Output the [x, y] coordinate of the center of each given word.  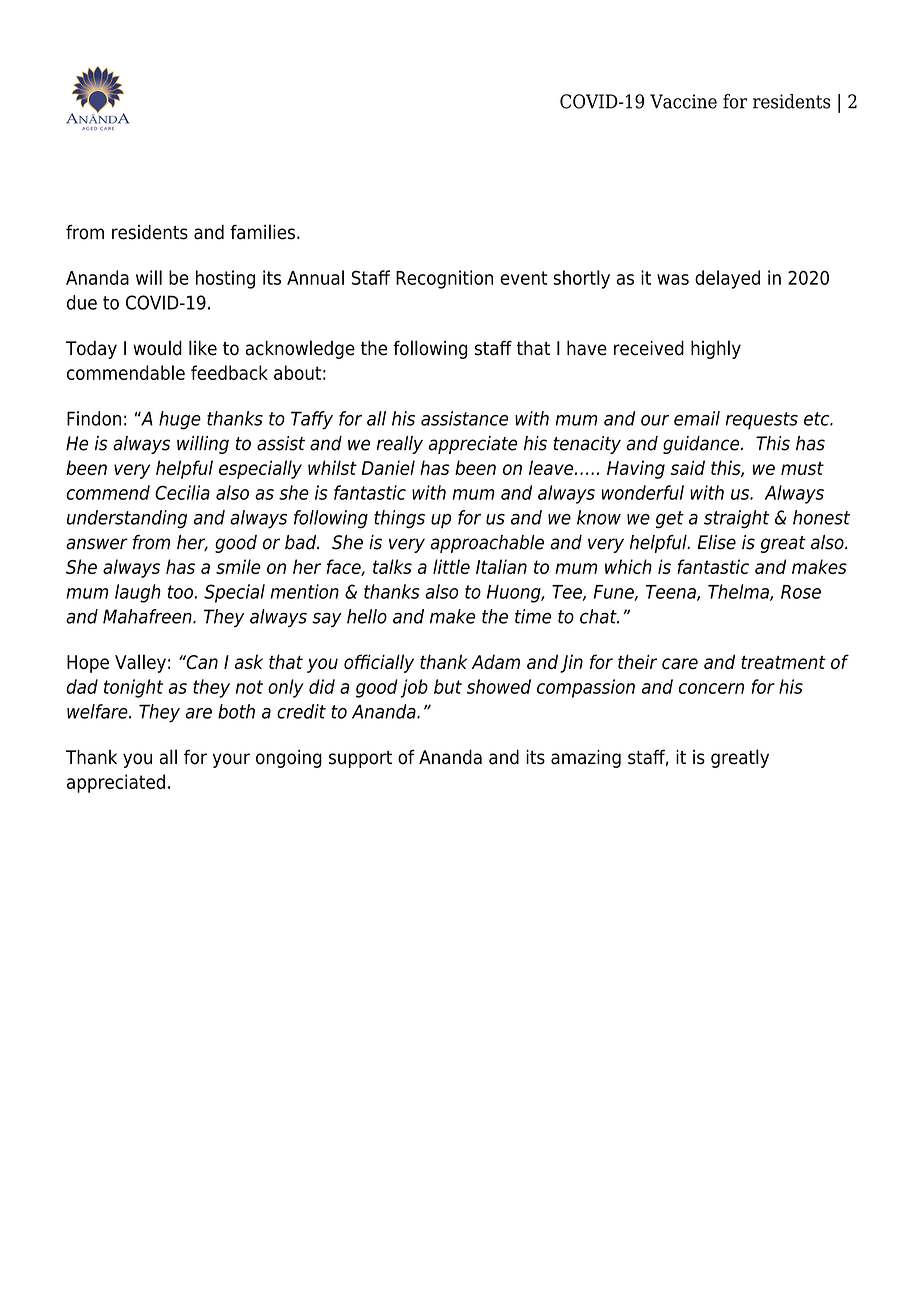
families [262, 232]
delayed [727, 279]
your [231, 760]
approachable [487, 544]
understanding [127, 519]
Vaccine [683, 101]
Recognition [444, 279]
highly [716, 349]
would [157, 348]
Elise [716, 542]
